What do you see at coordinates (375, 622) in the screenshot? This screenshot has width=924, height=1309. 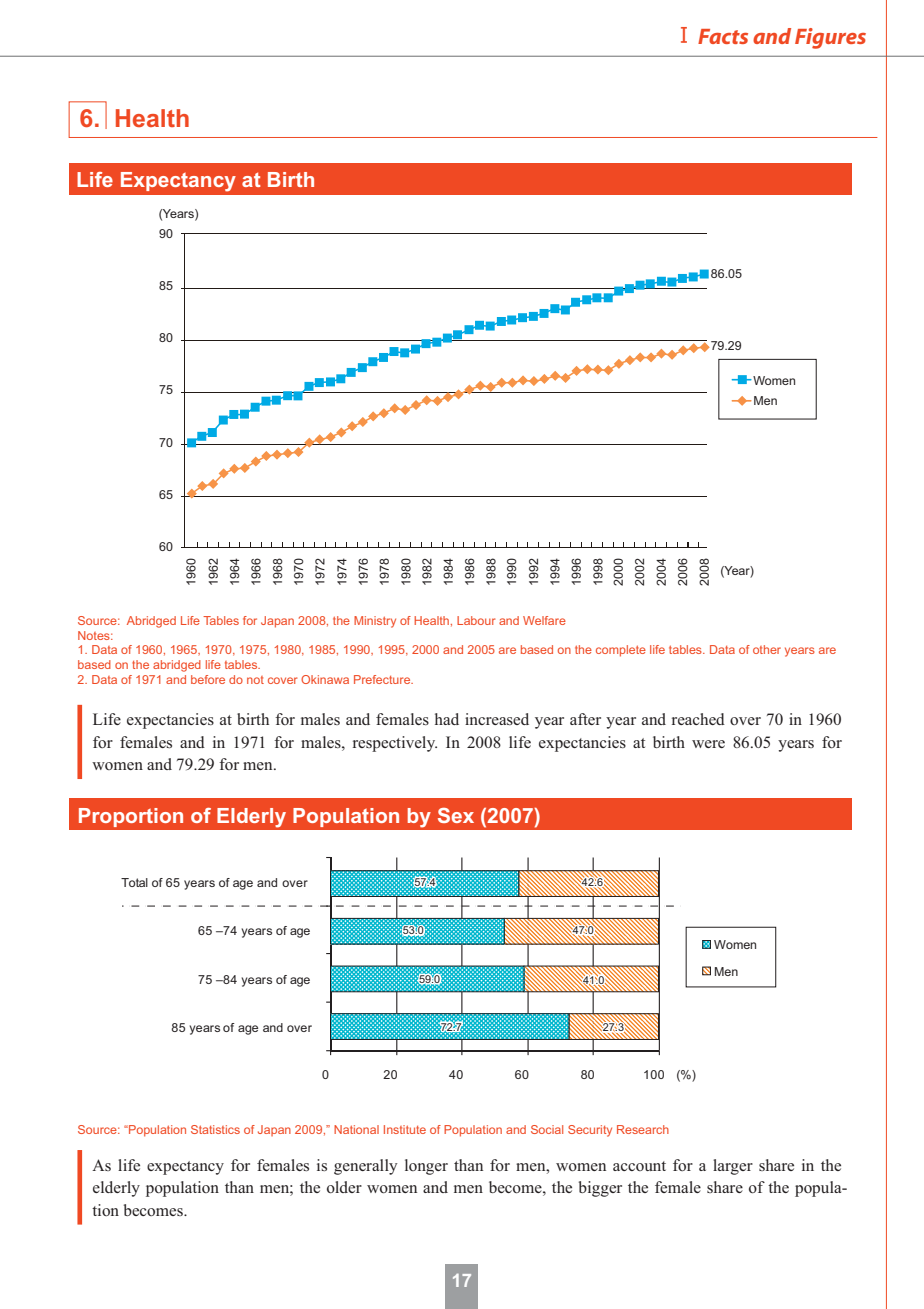 I see `Ministry` at bounding box center [375, 622].
